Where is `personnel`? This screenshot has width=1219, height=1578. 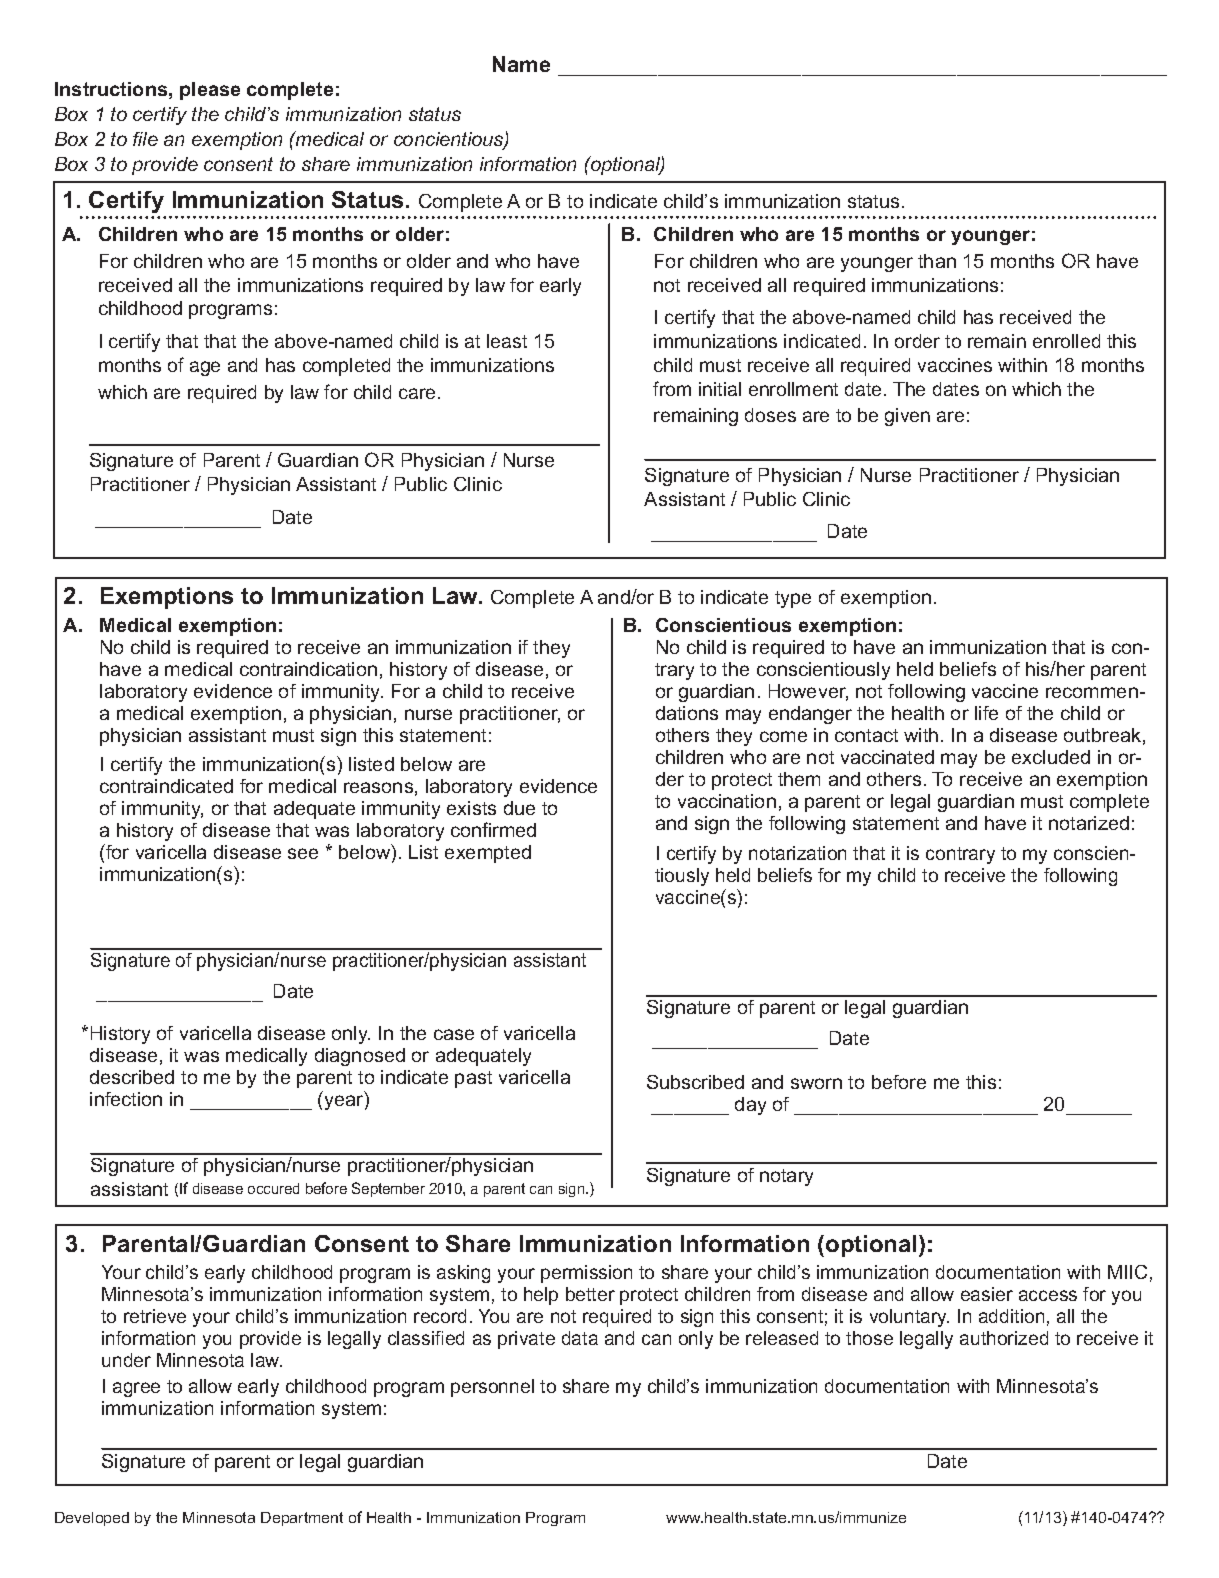 personnel is located at coordinates (492, 1388).
